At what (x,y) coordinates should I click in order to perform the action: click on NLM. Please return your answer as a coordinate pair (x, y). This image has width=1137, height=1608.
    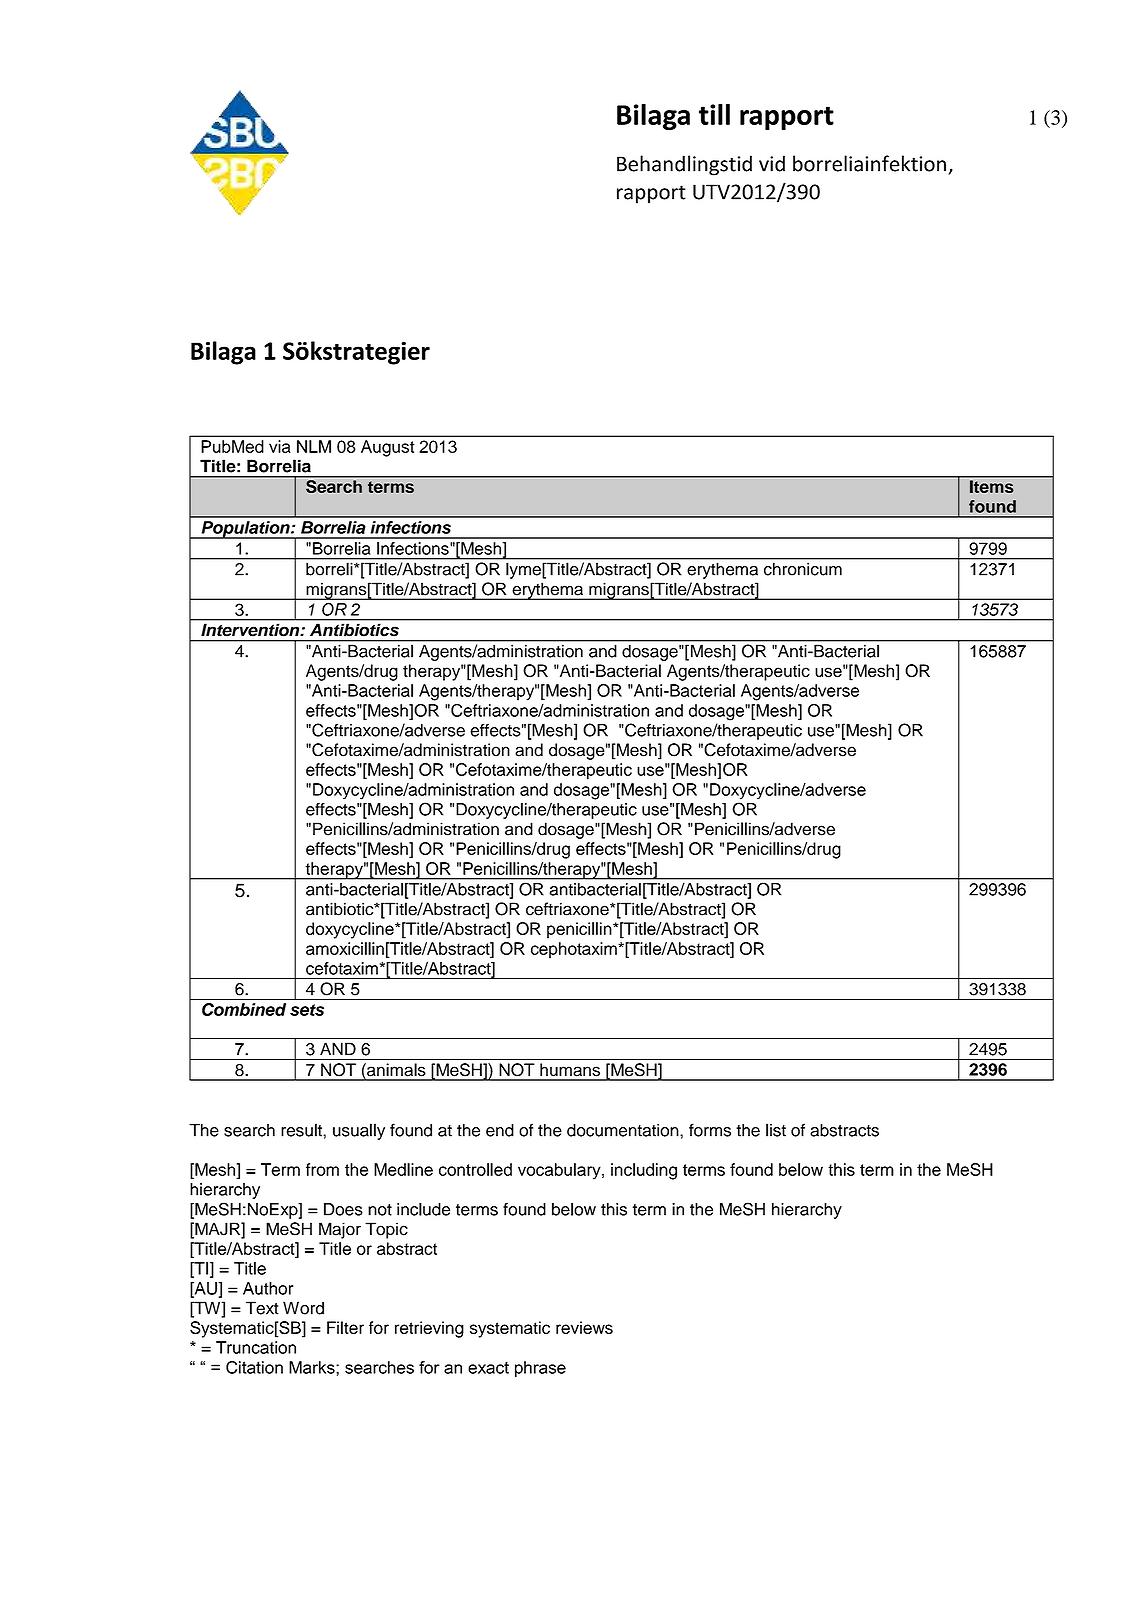
    Looking at the image, I should click on (314, 446).
